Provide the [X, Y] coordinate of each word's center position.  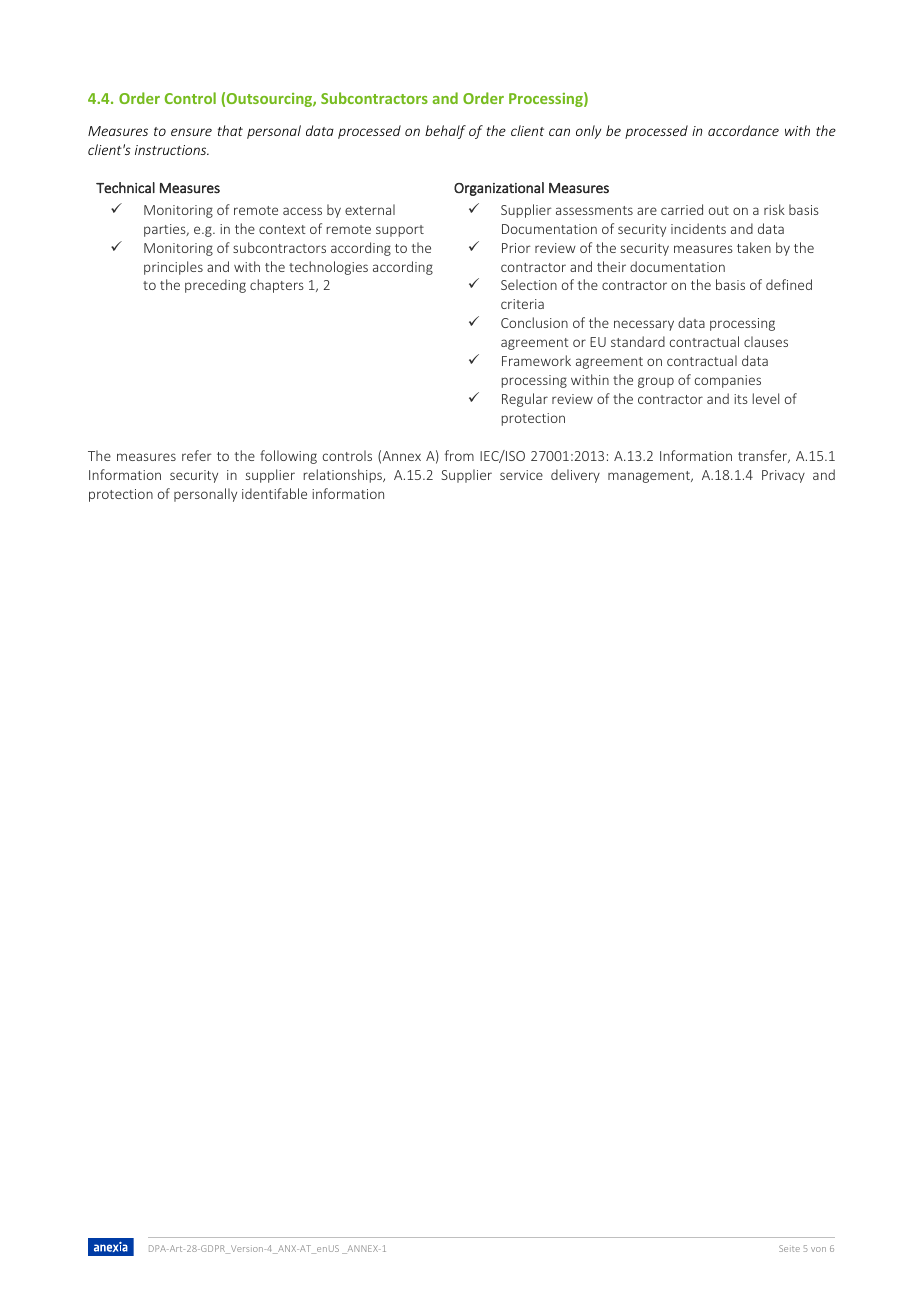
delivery [575, 476]
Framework [536, 360]
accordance [743, 130]
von [818, 1249]
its [741, 399]
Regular [525, 400]
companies [728, 381]
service [521, 475]
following [288, 457]
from [459, 455]
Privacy [783, 476]
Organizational [499, 189]
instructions [172, 150]
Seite [789, 1248]
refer [197, 455]
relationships [344, 476]
